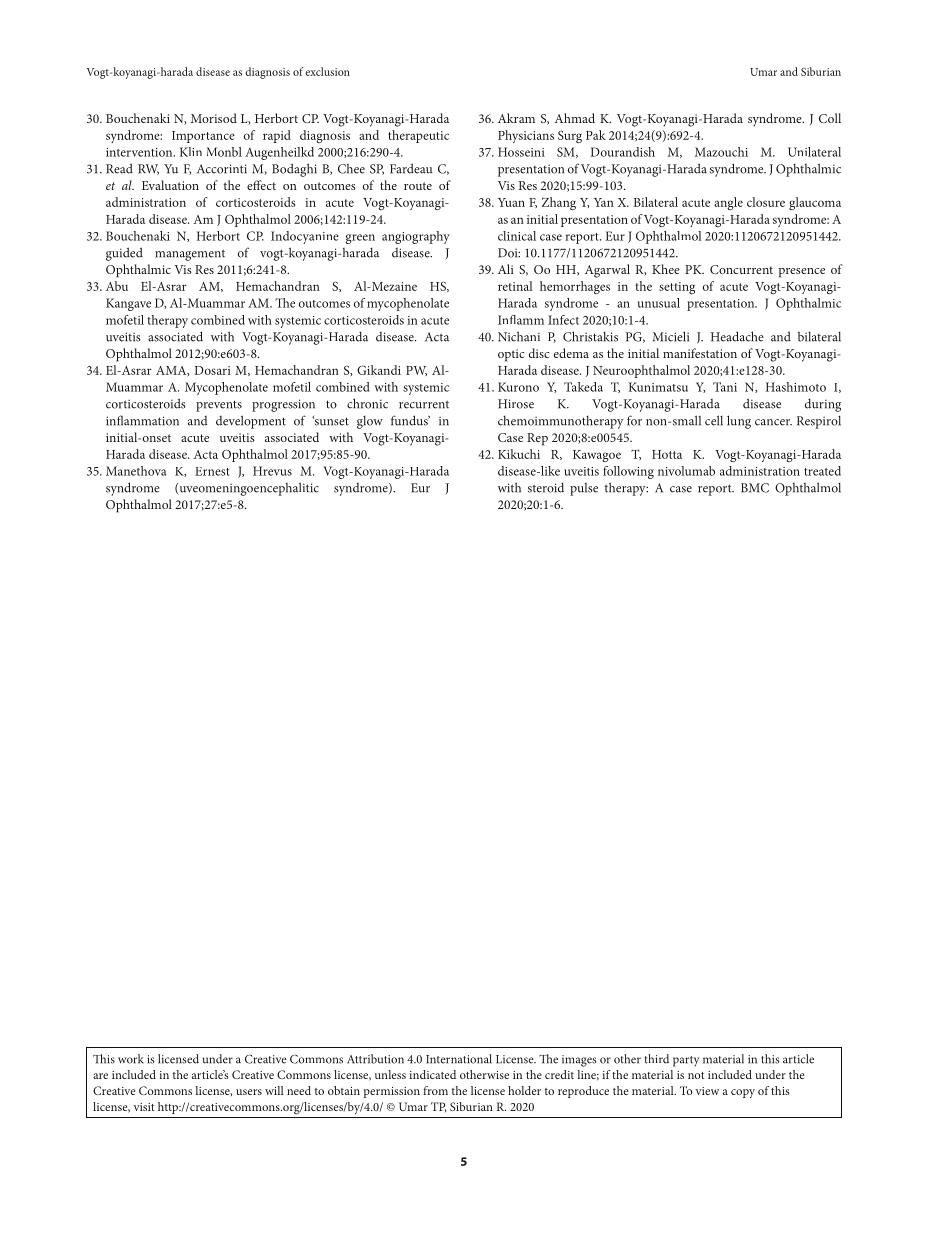 This page has height=1247, width=952. Describe the element at coordinates (418, 136) in the page. I see `therapeutic` at that location.
